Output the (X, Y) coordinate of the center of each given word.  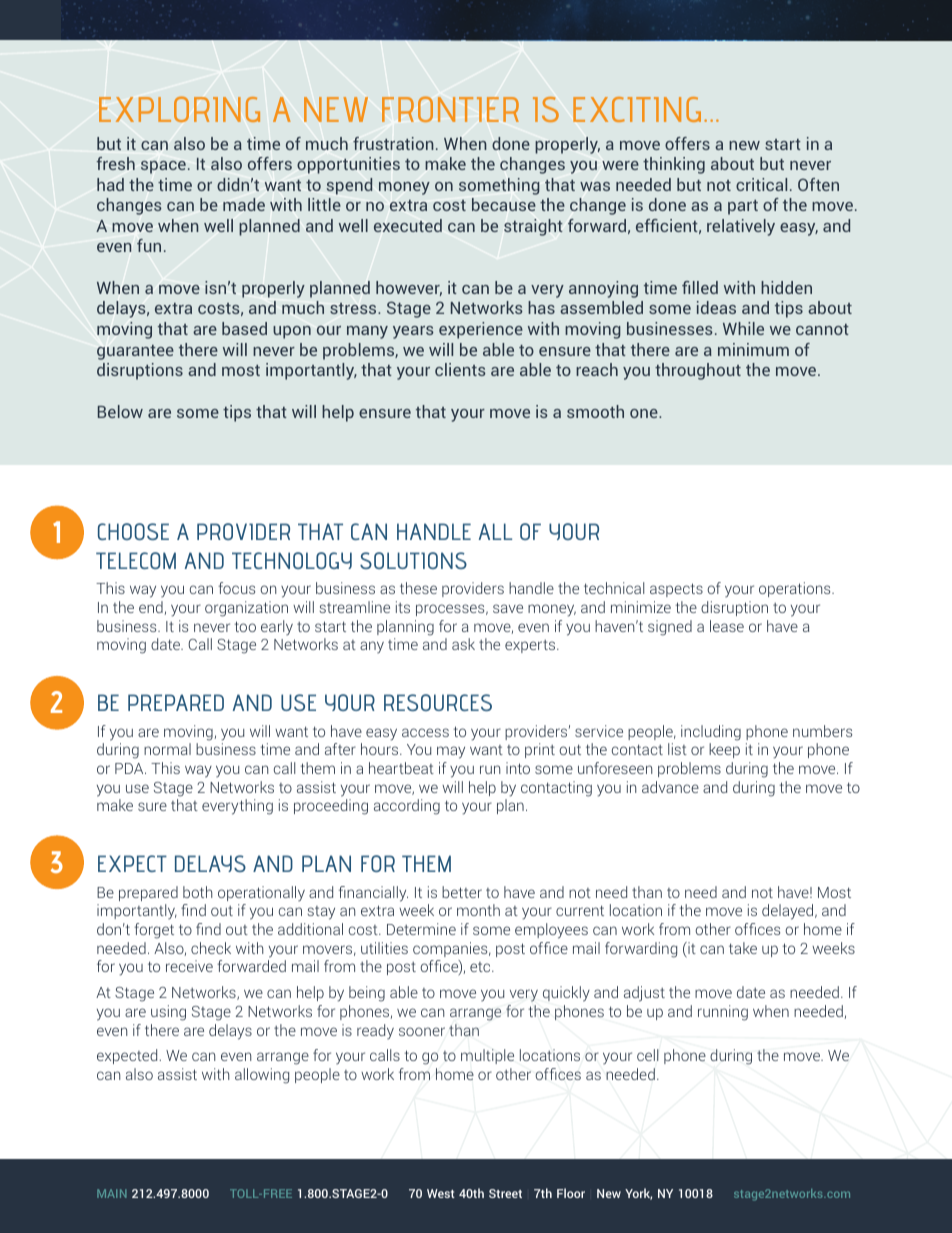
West (441, 1193)
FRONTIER (450, 109)
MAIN (112, 1193)
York (638, 1194)
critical (761, 184)
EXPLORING (179, 109)
